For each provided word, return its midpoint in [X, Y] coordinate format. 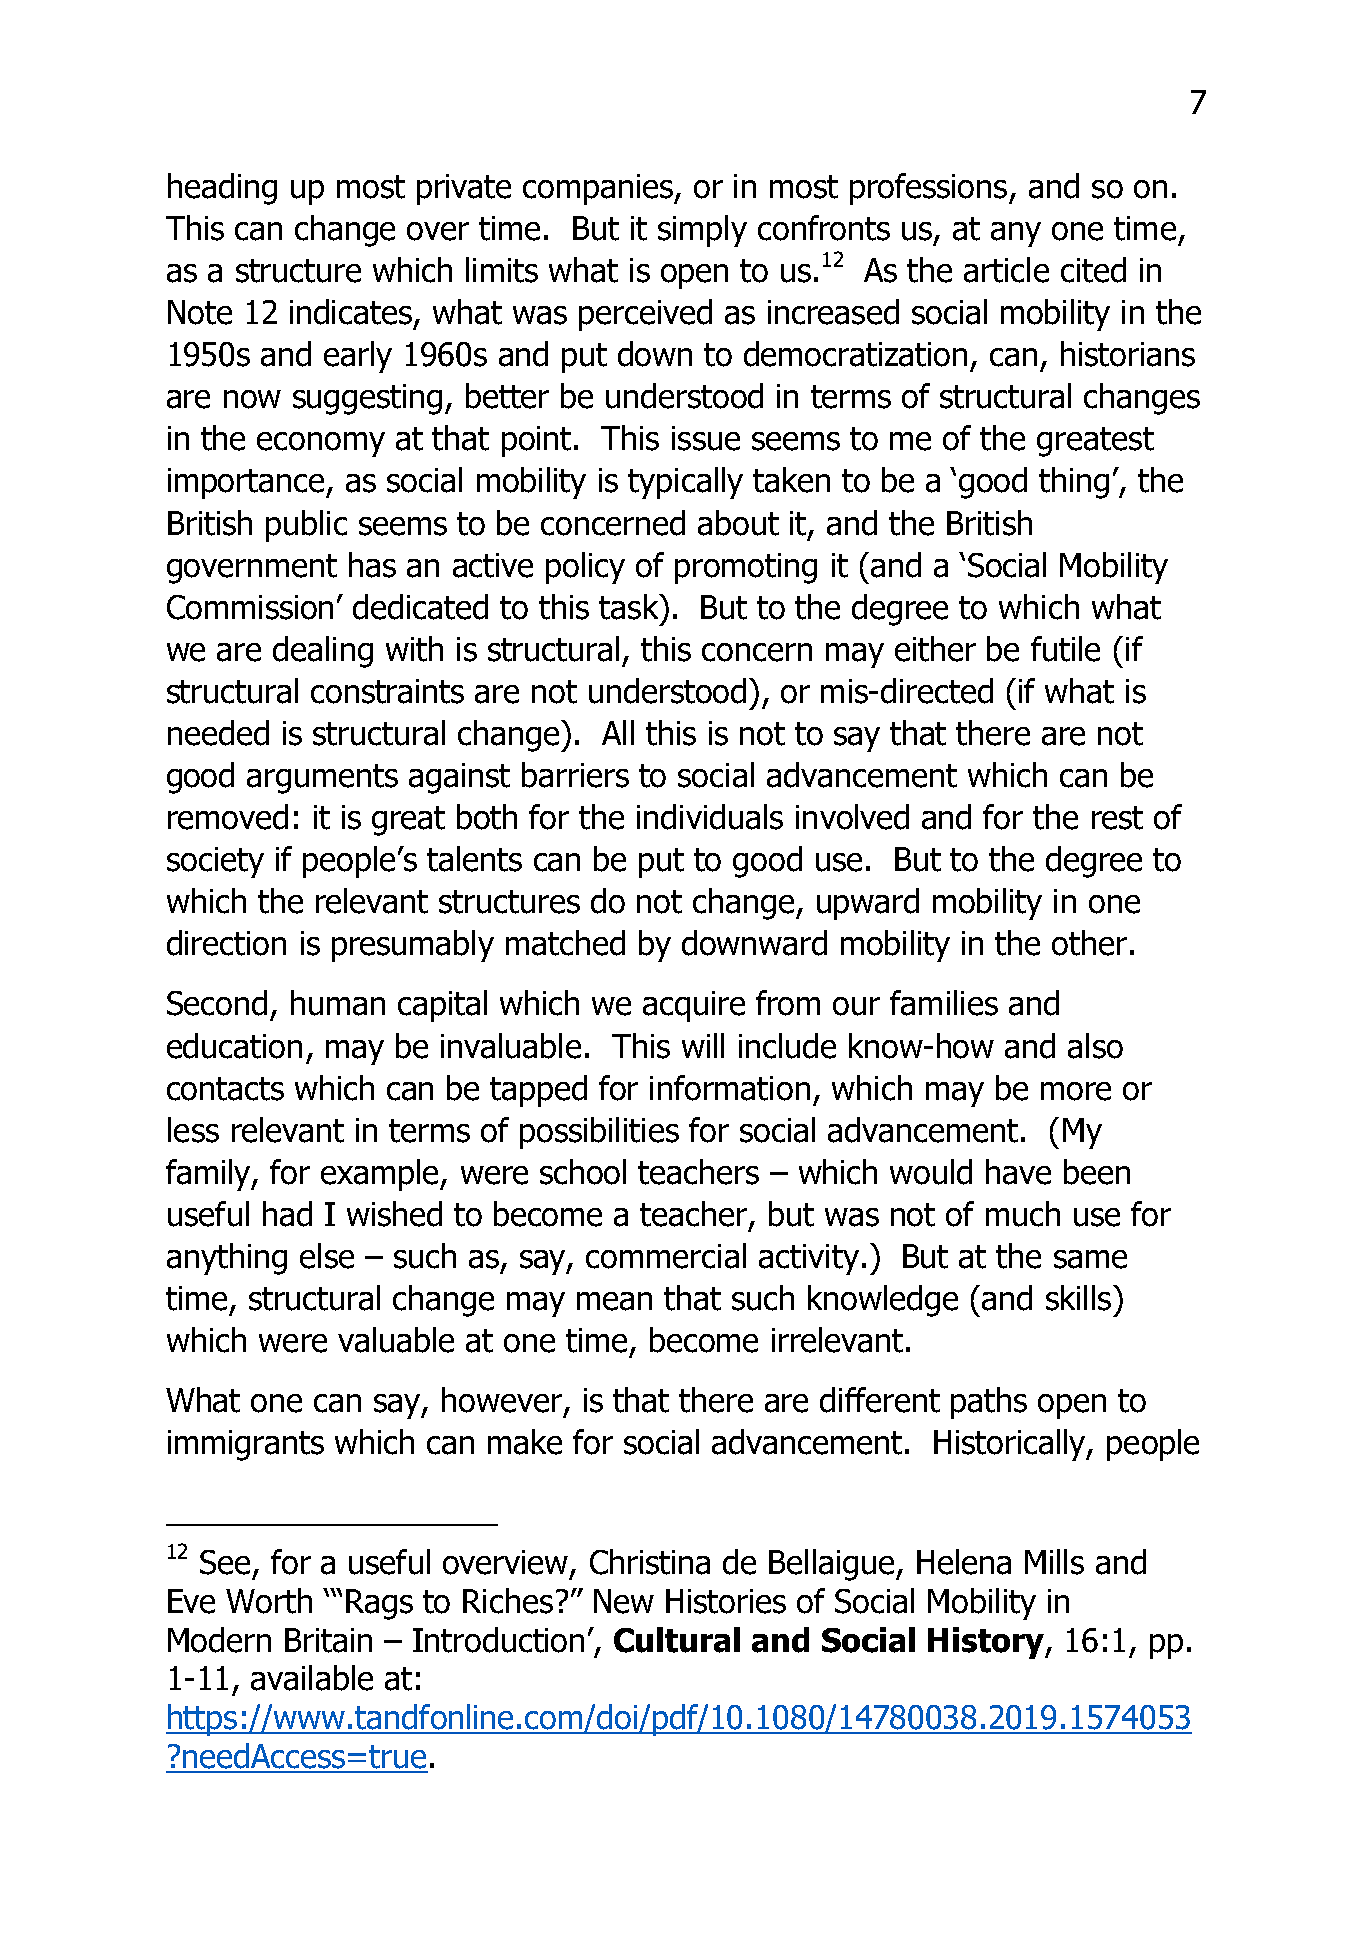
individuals [710, 817]
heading [222, 189]
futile [1065, 649]
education [234, 1046]
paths [989, 1403]
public [306, 526]
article [1006, 270]
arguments [322, 779]
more [1076, 1091]
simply [702, 231]
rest [1117, 818]
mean [614, 1301]
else [327, 1256]
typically [685, 483]
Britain [328, 1640]
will [703, 1045]
